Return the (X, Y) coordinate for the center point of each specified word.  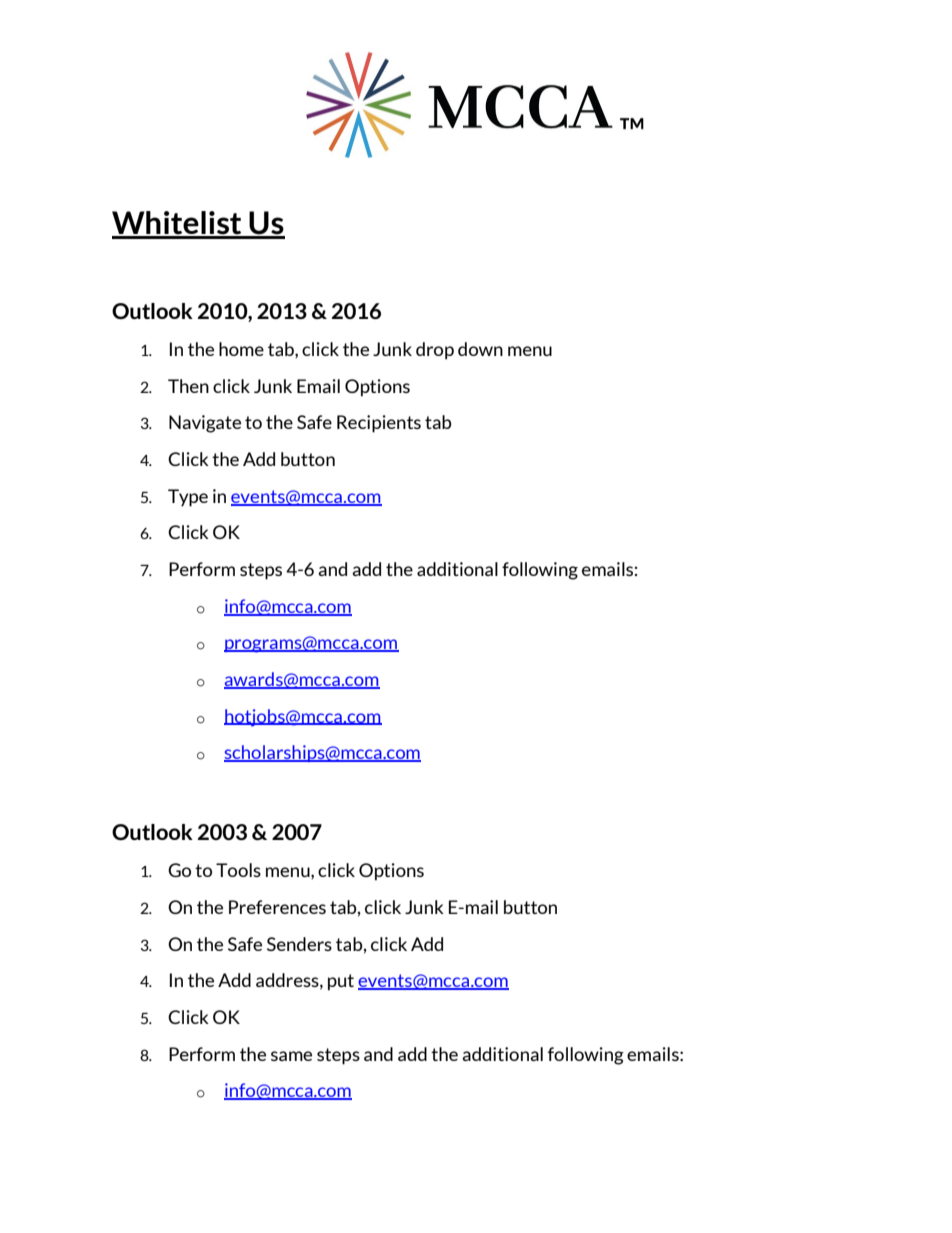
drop (435, 351)
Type (188, 498)
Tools (238, 870)
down (480, 349)
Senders (299, 944)
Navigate (205, 424)
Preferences (277, 907)
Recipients (379, 424)
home (241, 349)
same (291, 1056)
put (341, 982)
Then (188, 386)
